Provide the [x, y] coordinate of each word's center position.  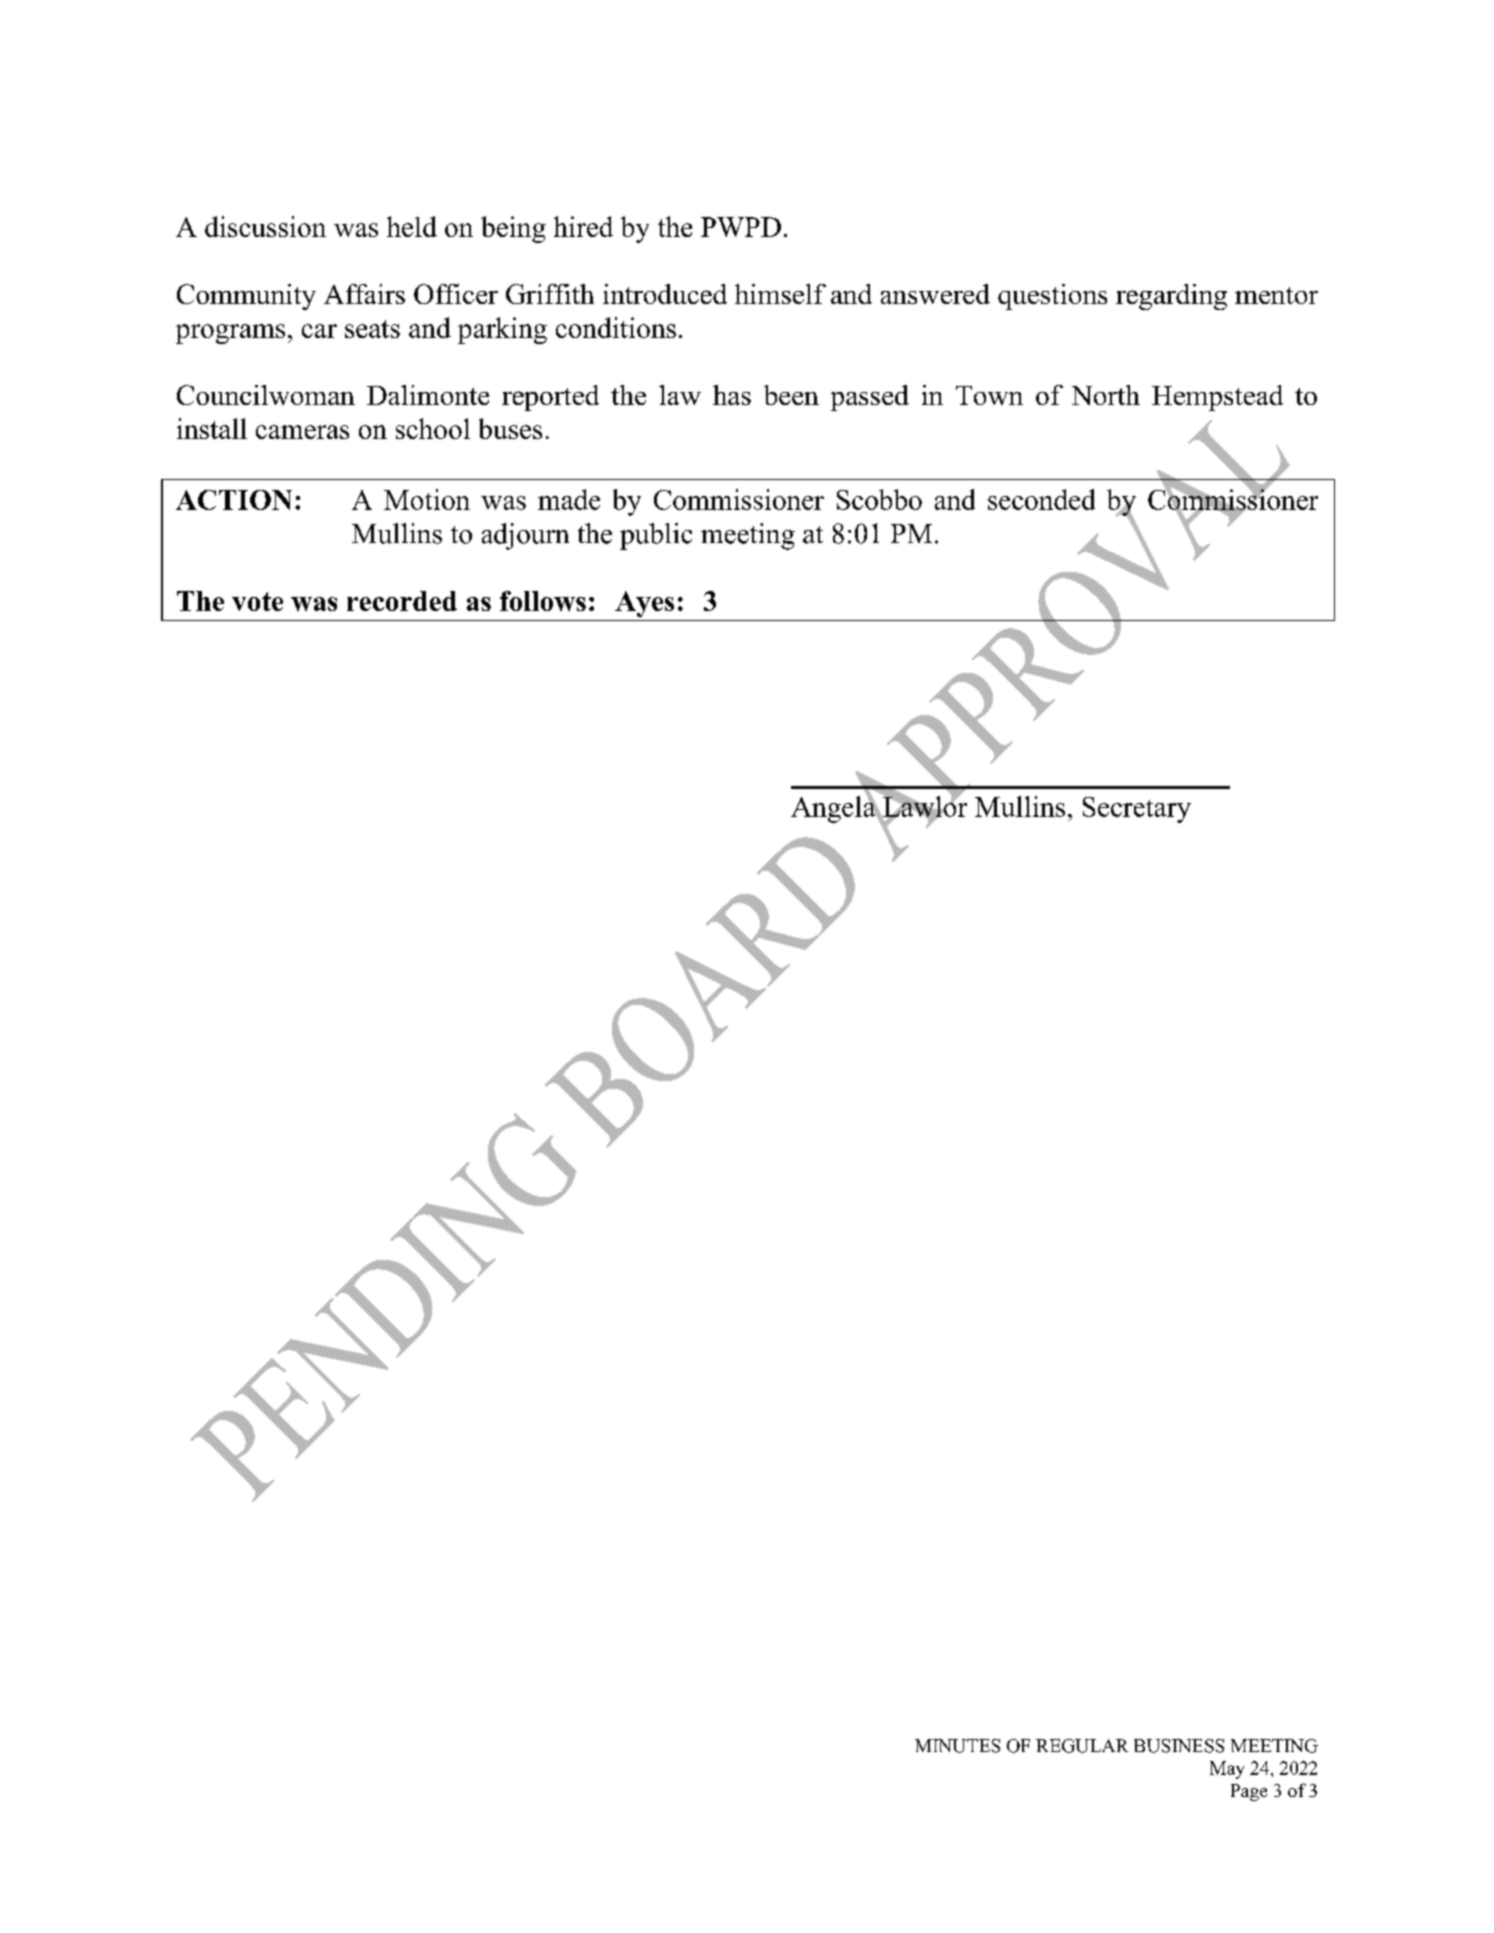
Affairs [364, 294]
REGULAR [1082, 1746]
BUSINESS [1179, 1746]
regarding [1171, 297]
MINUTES [957, 1746]
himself [780, 294]
